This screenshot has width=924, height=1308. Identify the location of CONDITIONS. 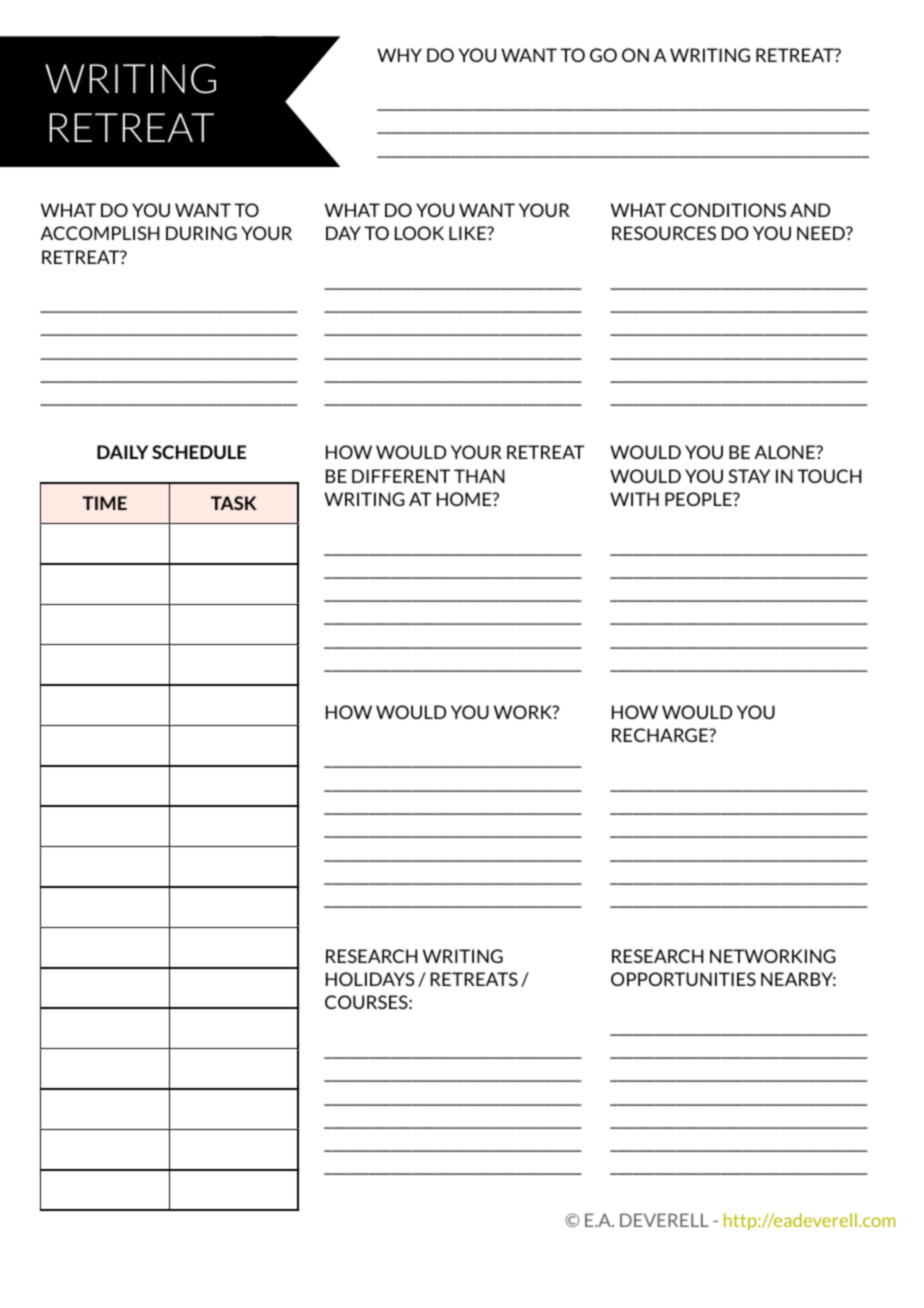
(728, 210).
